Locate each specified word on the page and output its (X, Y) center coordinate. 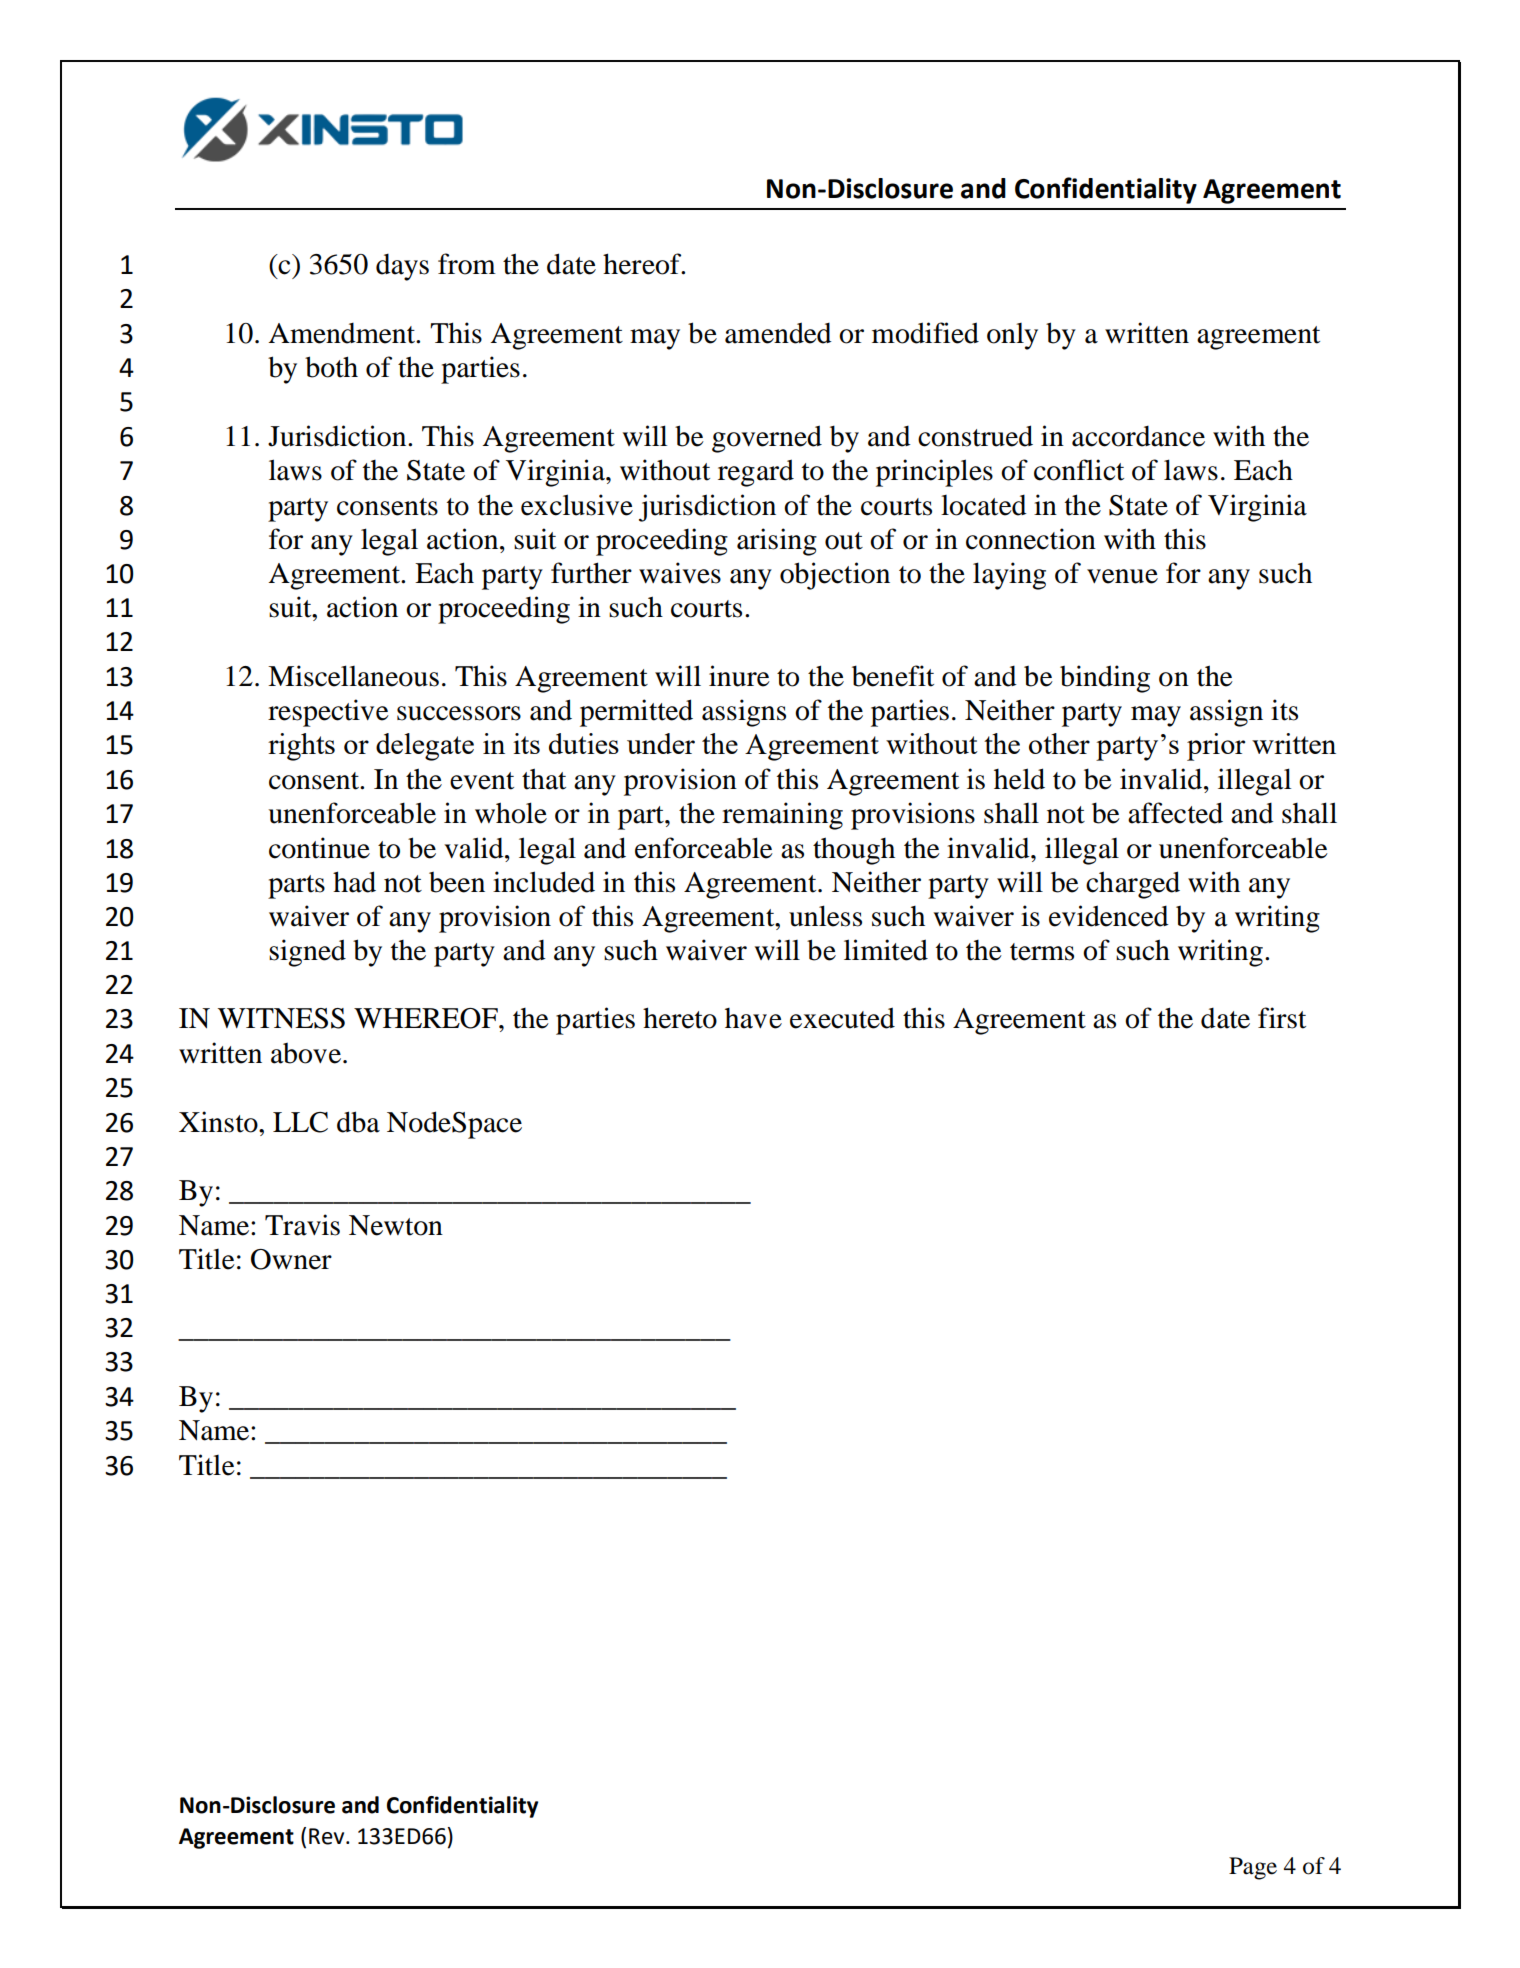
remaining (782, 816)
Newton (396, 1225)
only (1012, 336)
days (402, 267)
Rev (328, 1836)
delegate (425, 747)
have (753, 1018)
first (1282, 1018)
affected (1175, 813)
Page (1253, 1868)
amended (778, 333)
